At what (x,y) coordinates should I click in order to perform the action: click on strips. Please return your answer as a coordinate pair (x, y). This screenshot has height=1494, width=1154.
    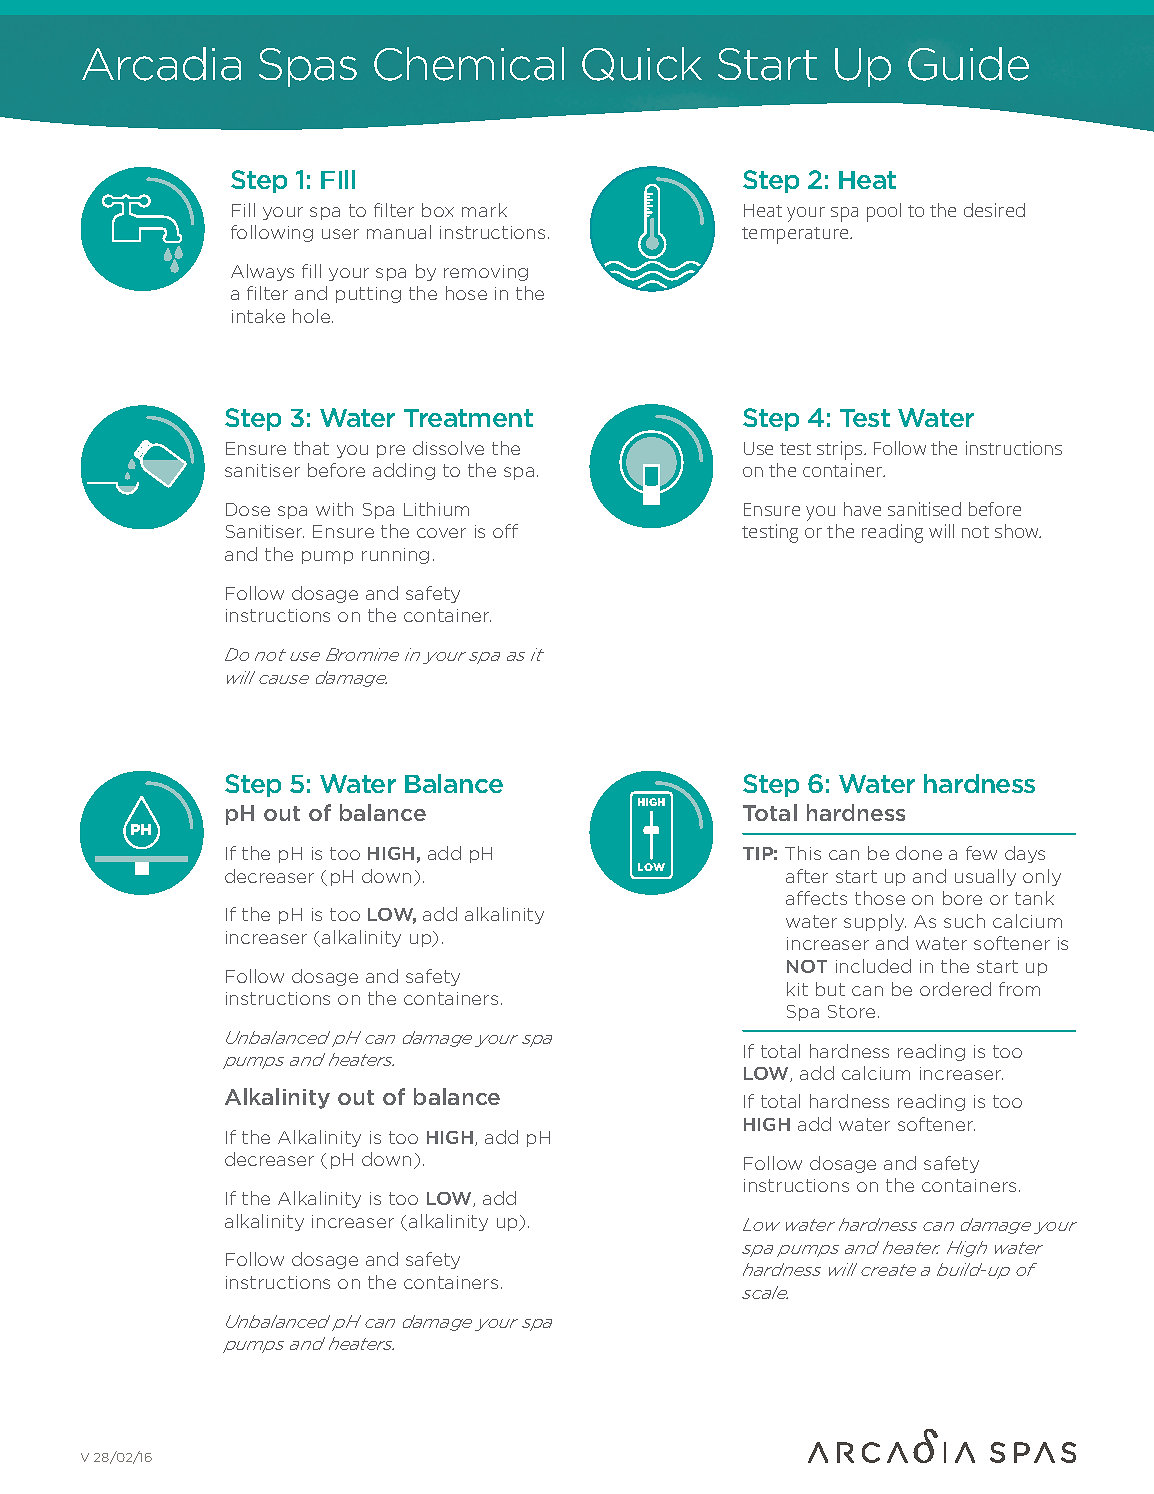
    Looking at the image, I should click on (841, 450).
